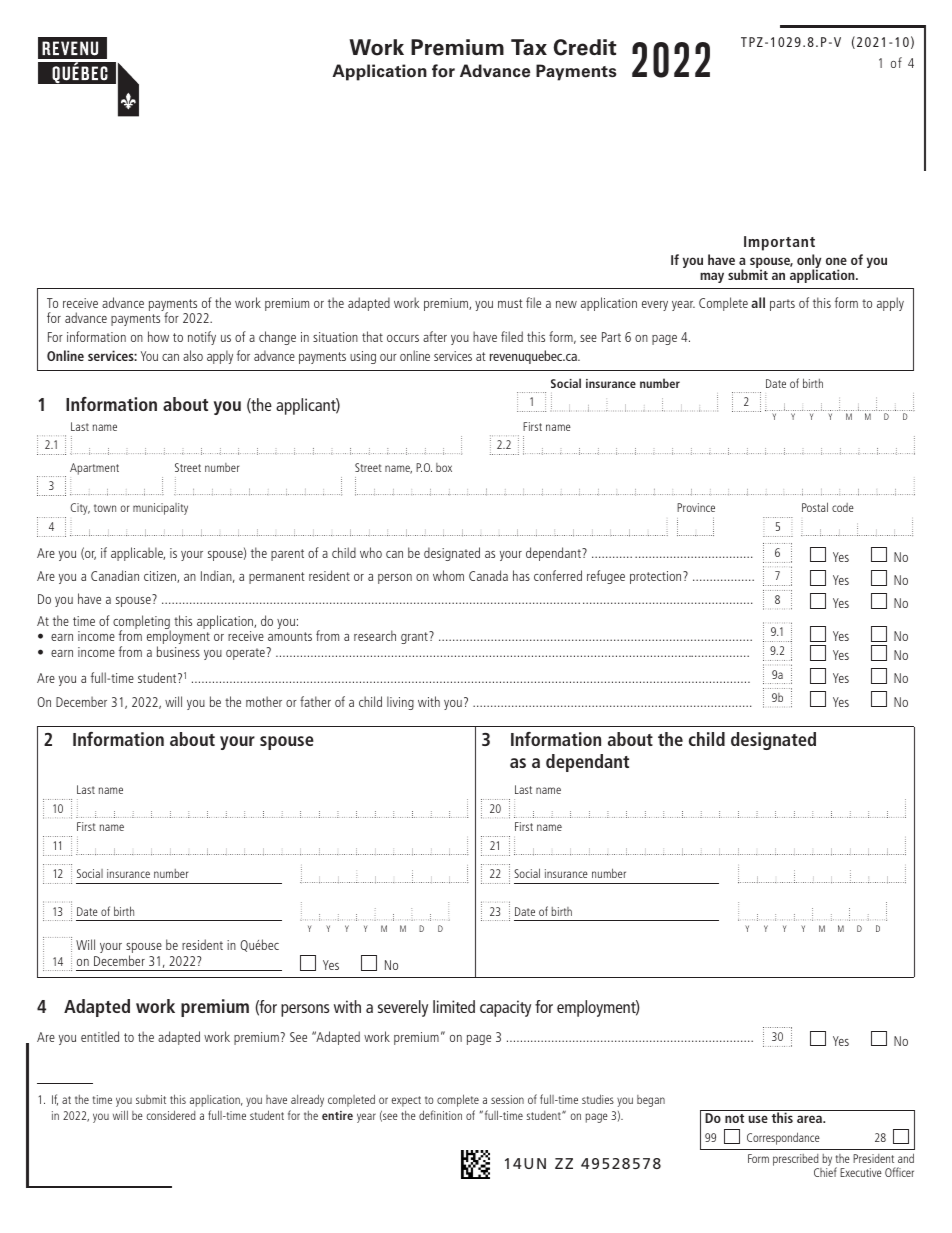 The width and height of the screenshot is (952, 1233). What do you see at coordinates (202, 338) in the screenshot?
I see `notify` at bounding box center [202, 338].
